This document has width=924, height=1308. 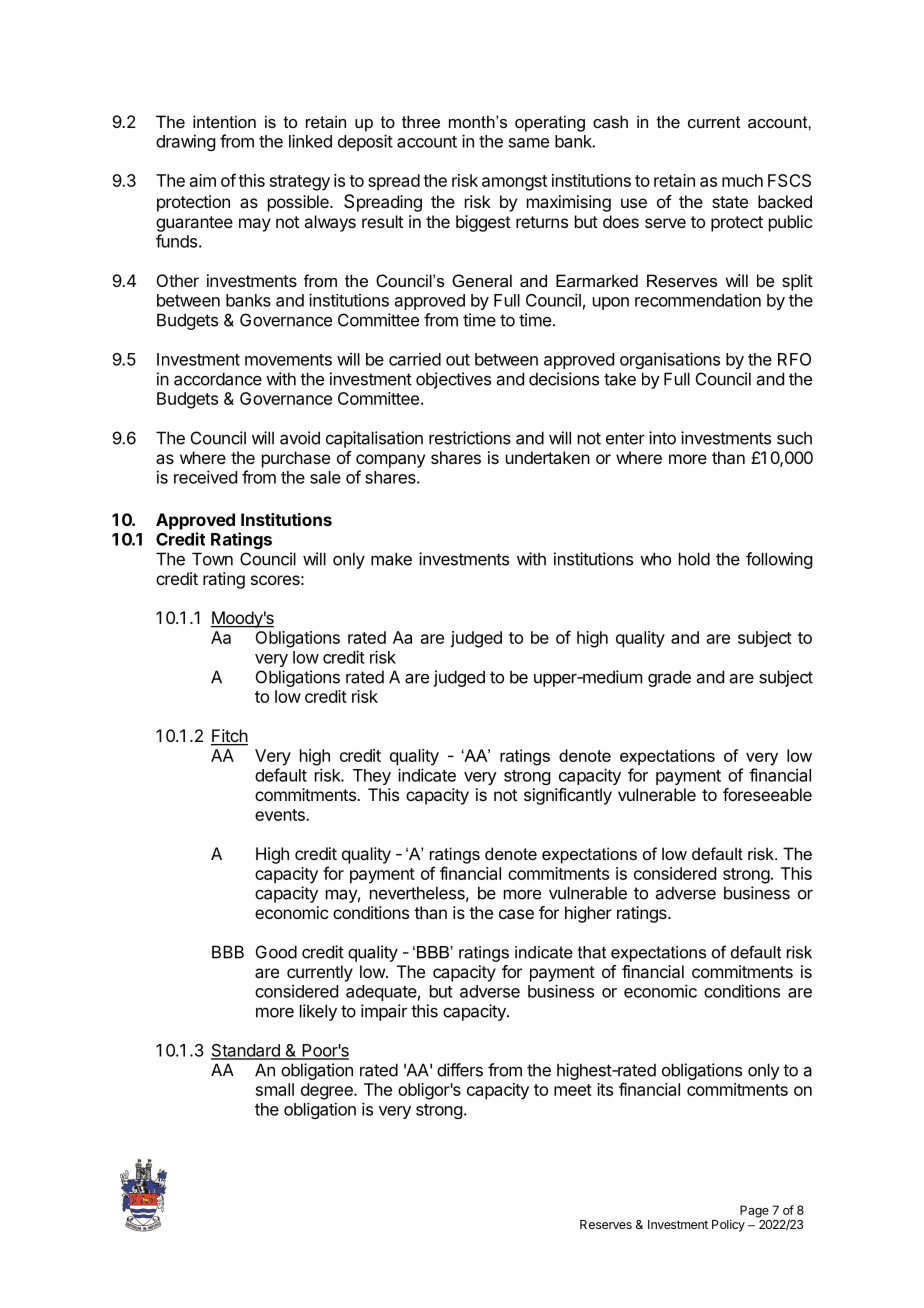 I want to click on into, so click(x=662, y=438).
